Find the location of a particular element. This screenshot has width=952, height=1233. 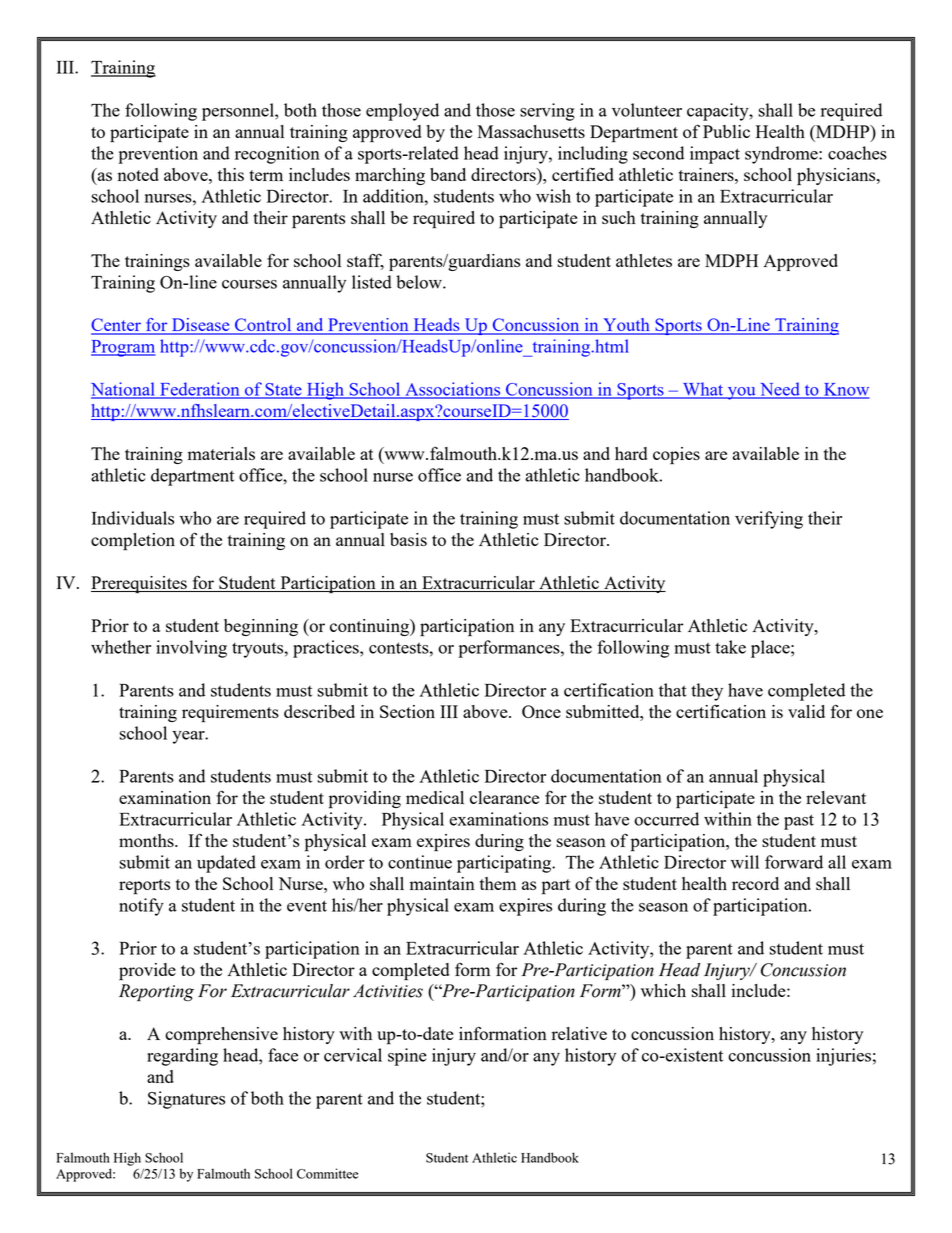

take is located at coordinates (730, 647).
